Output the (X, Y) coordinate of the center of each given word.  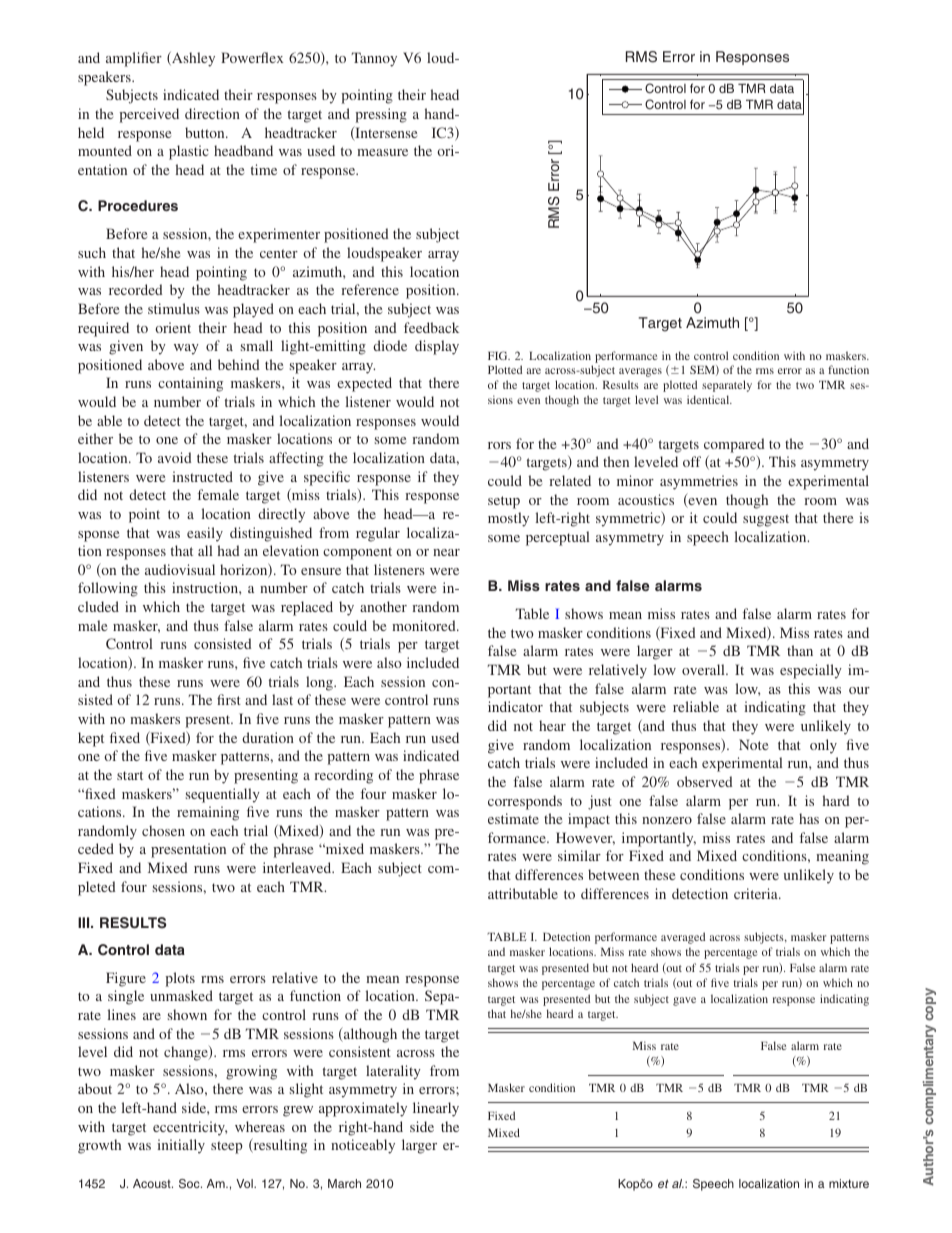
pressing (381, 115)
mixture (849, 1183)
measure (382, 152)
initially (181, 1146)
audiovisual (180, 569)
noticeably (363, 1146)
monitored (425, 625)
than (800, 650)
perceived (149, 115)
